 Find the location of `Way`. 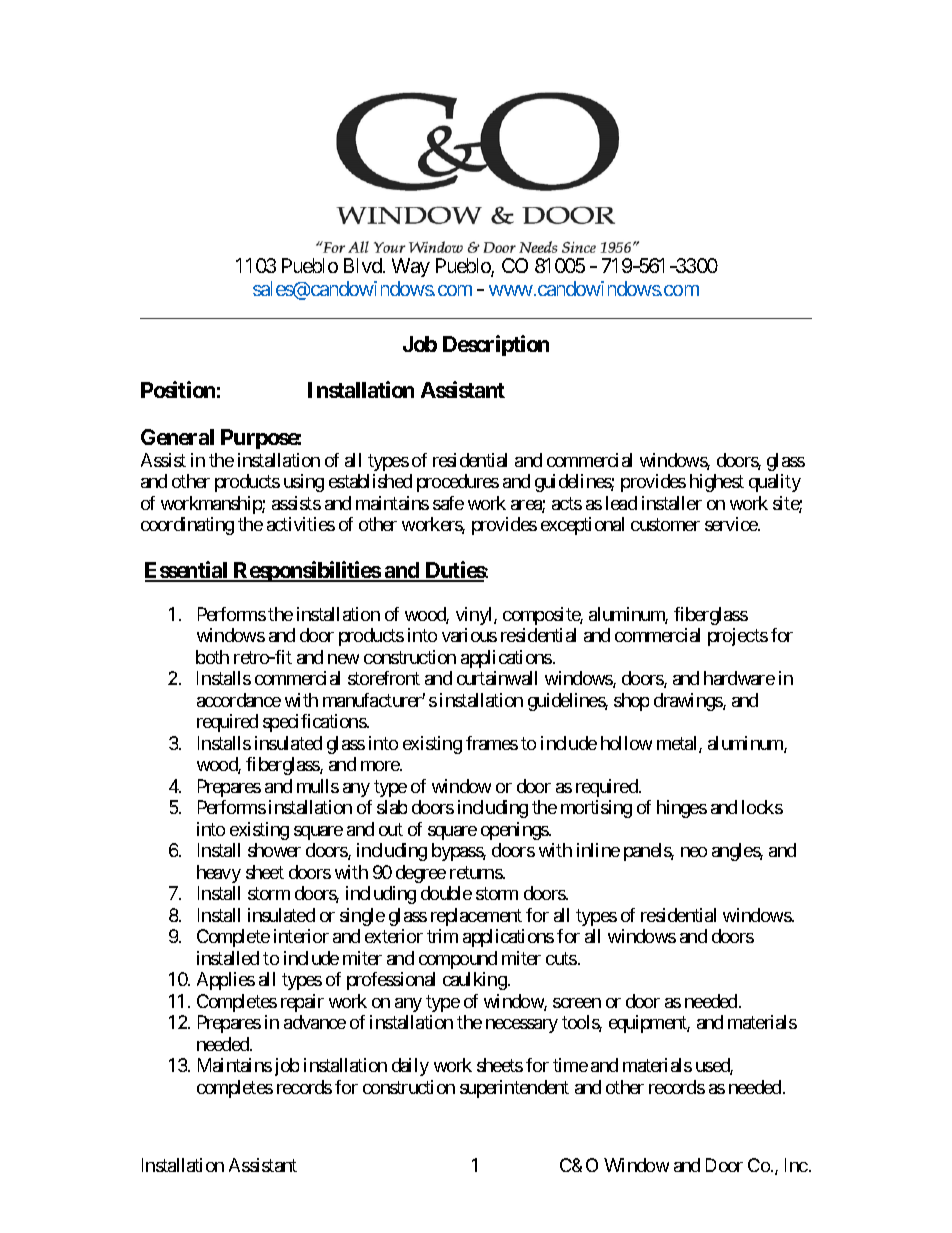

Way is located at coordinates (411, 267).
